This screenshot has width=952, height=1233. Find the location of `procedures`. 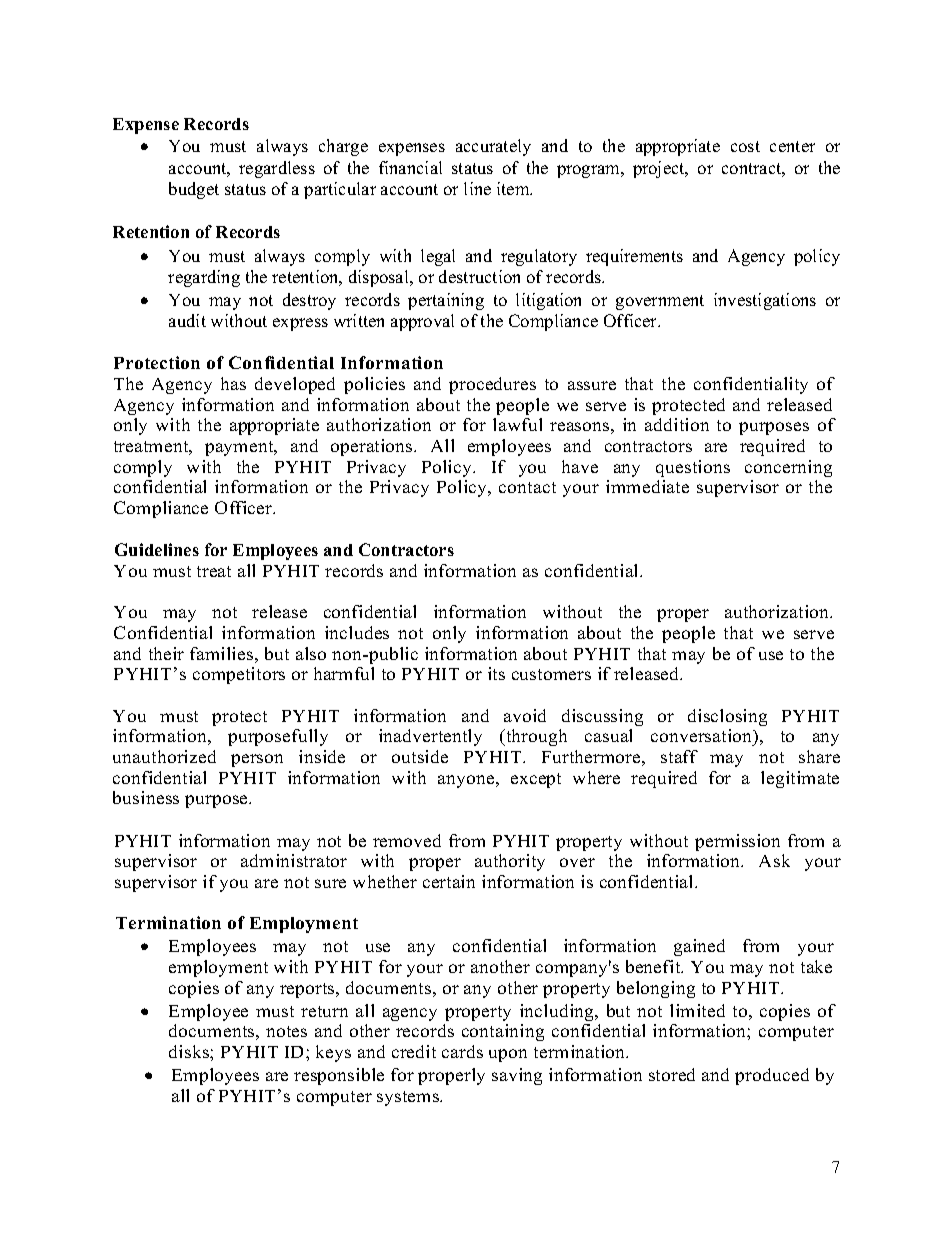

procedures is located at coordinates (492, 385).
